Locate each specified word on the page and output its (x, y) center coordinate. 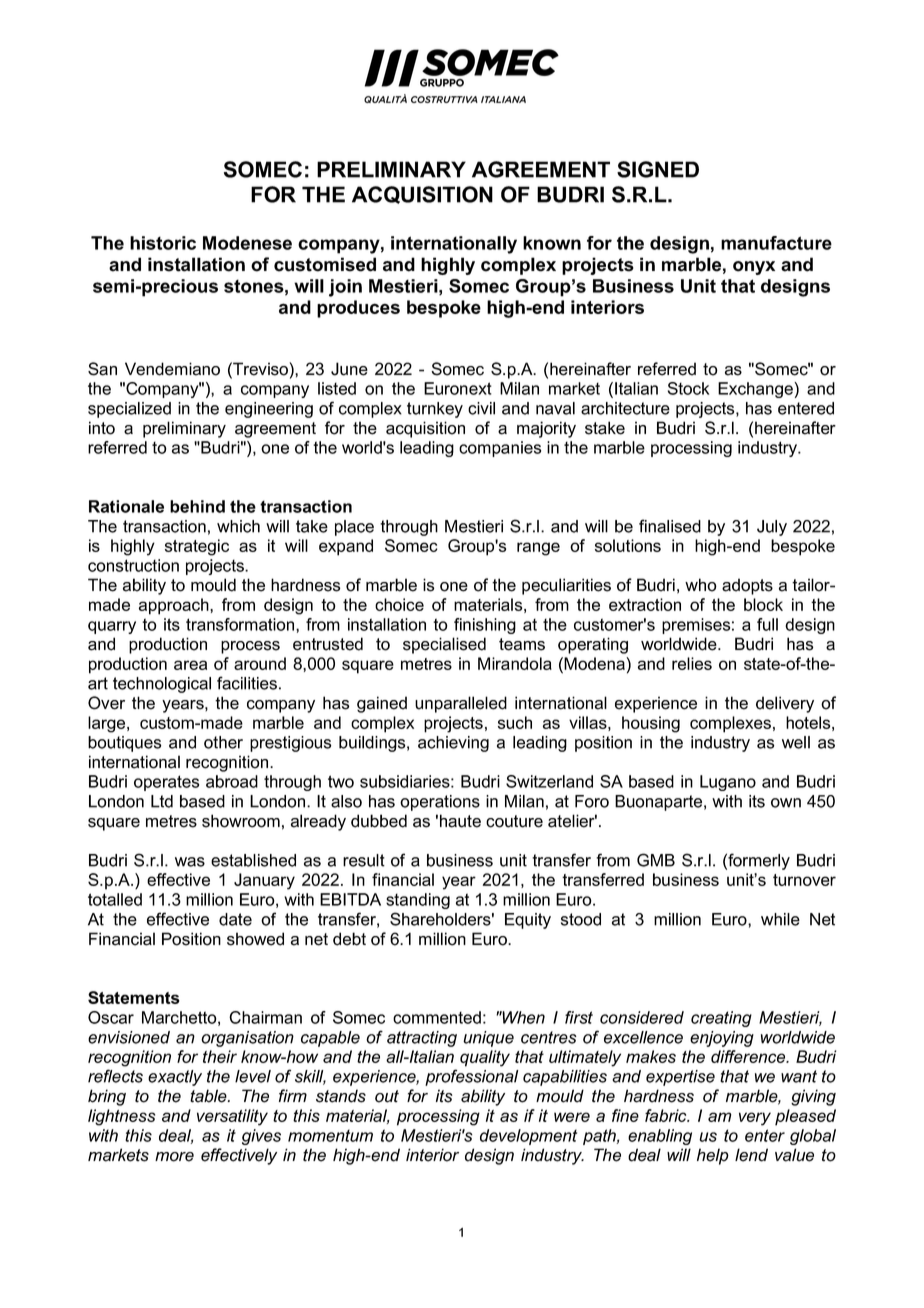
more (174, 1157)
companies (500, 449)
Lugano (728, 783)
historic (163, 243)
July (772, 528)
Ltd (162, 801)
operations (440, 803)
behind (197, 506)
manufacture (776, 243)
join (345, 288)
